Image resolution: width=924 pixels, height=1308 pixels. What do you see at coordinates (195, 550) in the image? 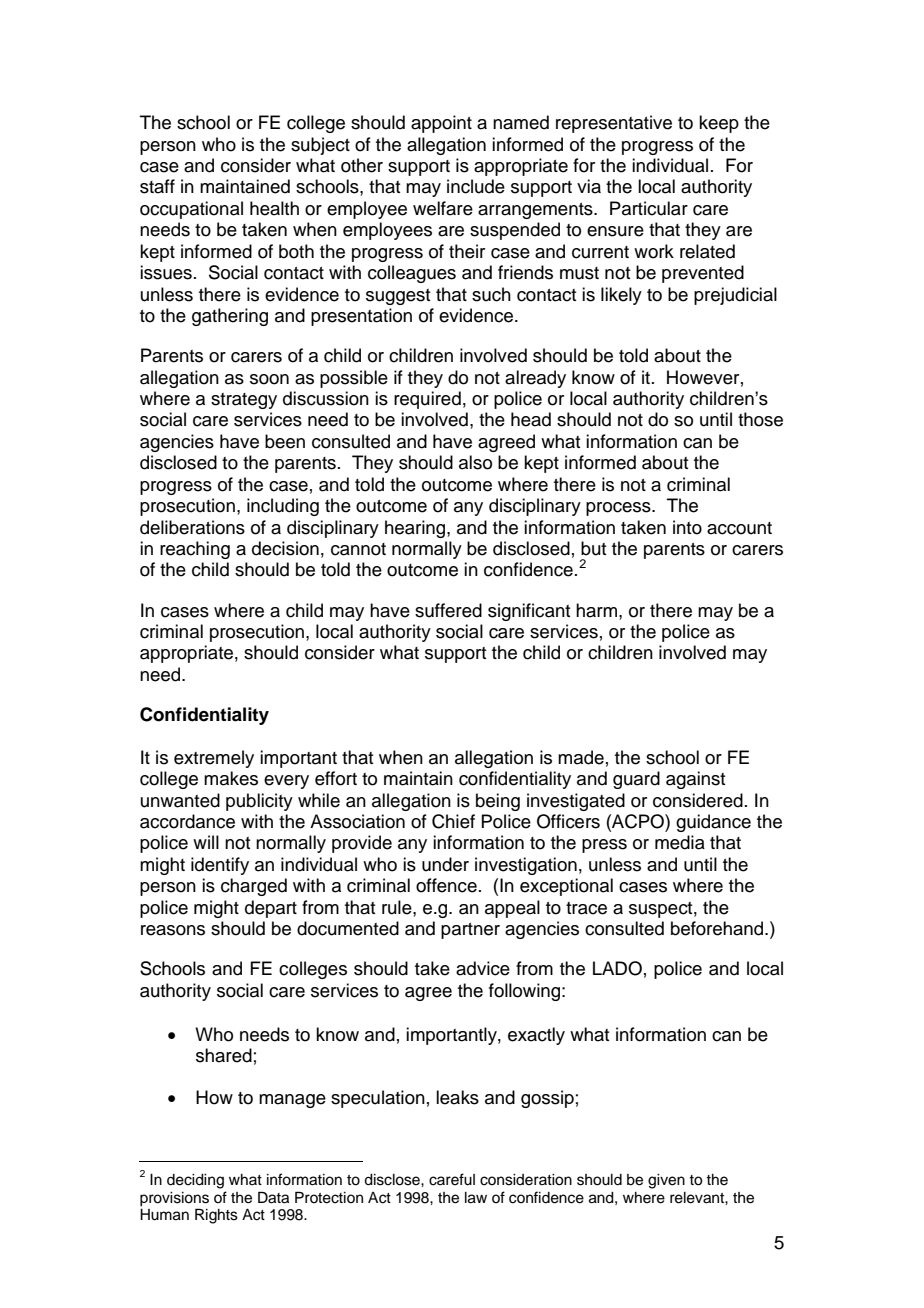
I see `reaching` at bounding box center [195, 550].
